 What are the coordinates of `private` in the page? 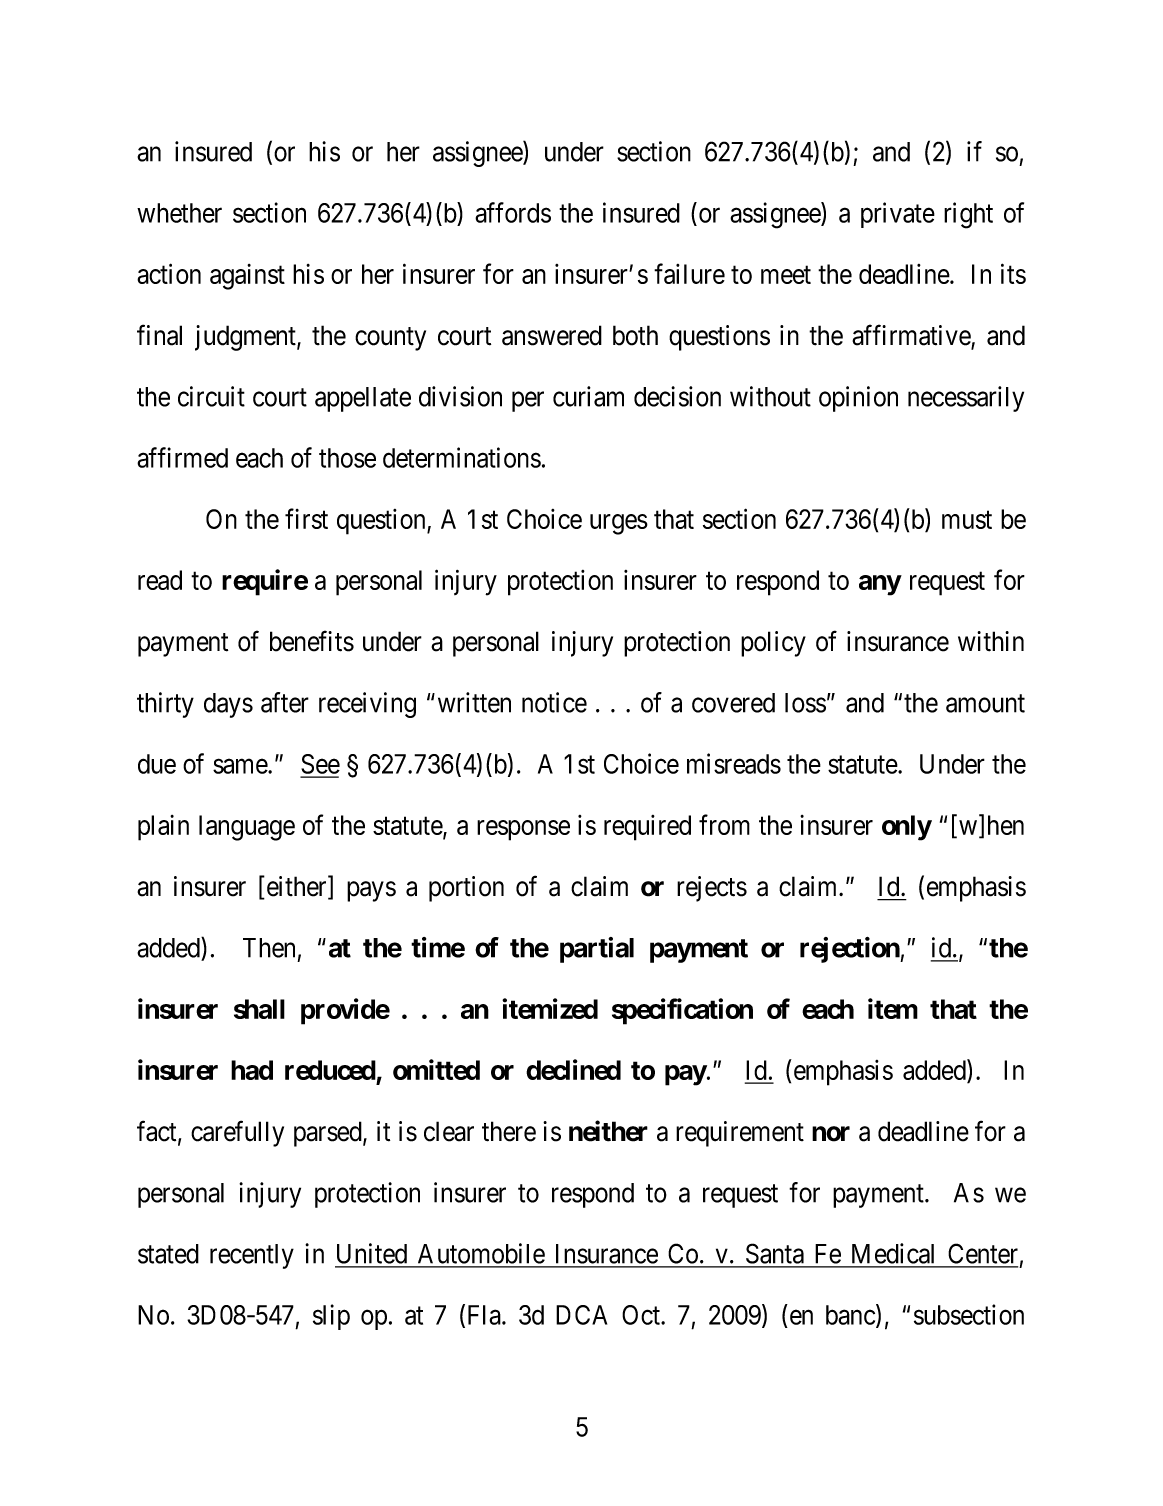 It's located at (898, 215).
